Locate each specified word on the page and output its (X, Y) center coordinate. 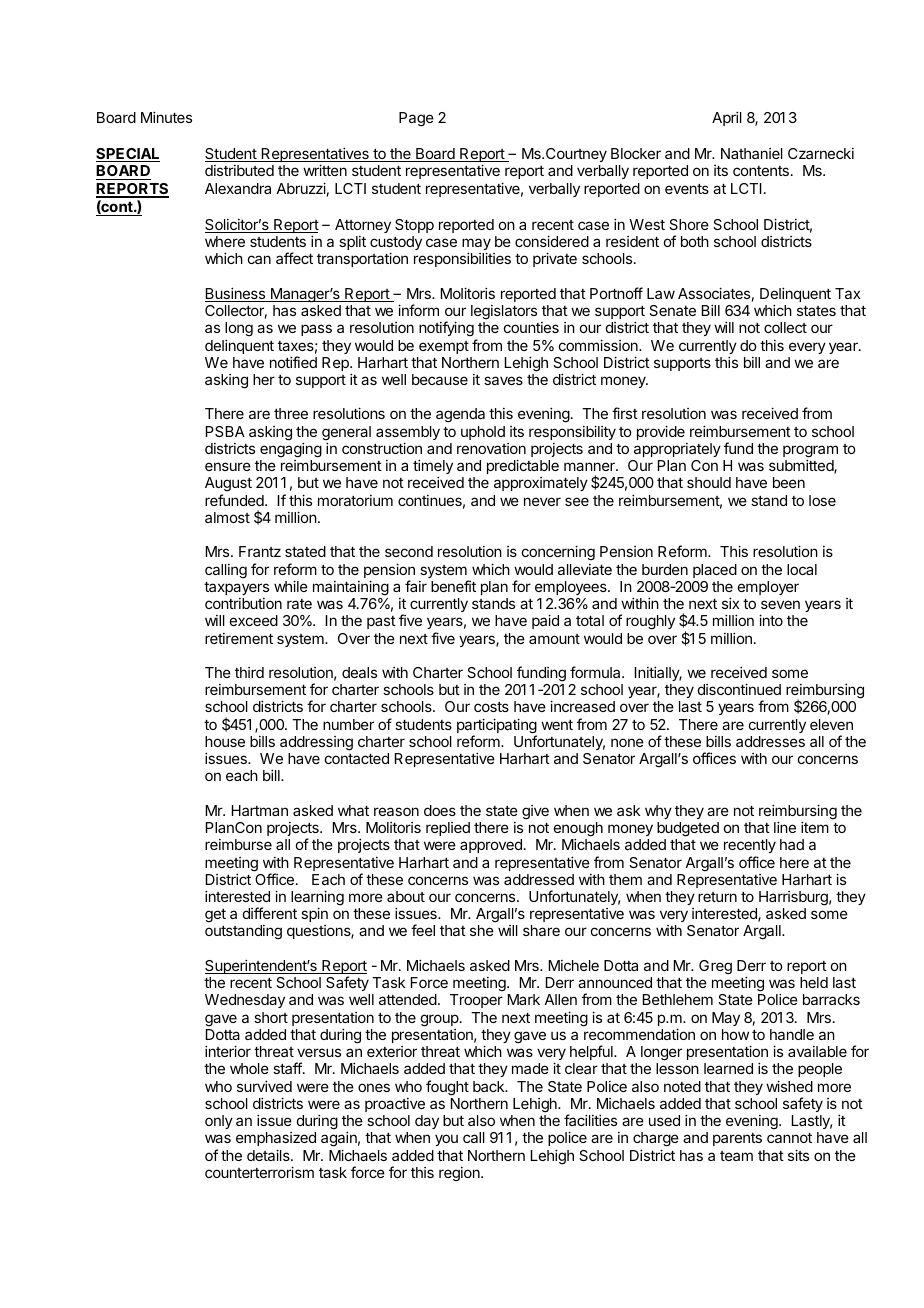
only (219, 1122)
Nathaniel (752, 153)
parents (737, 1139)
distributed (239, 170)
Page (416, 119)
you (446, 1140)
